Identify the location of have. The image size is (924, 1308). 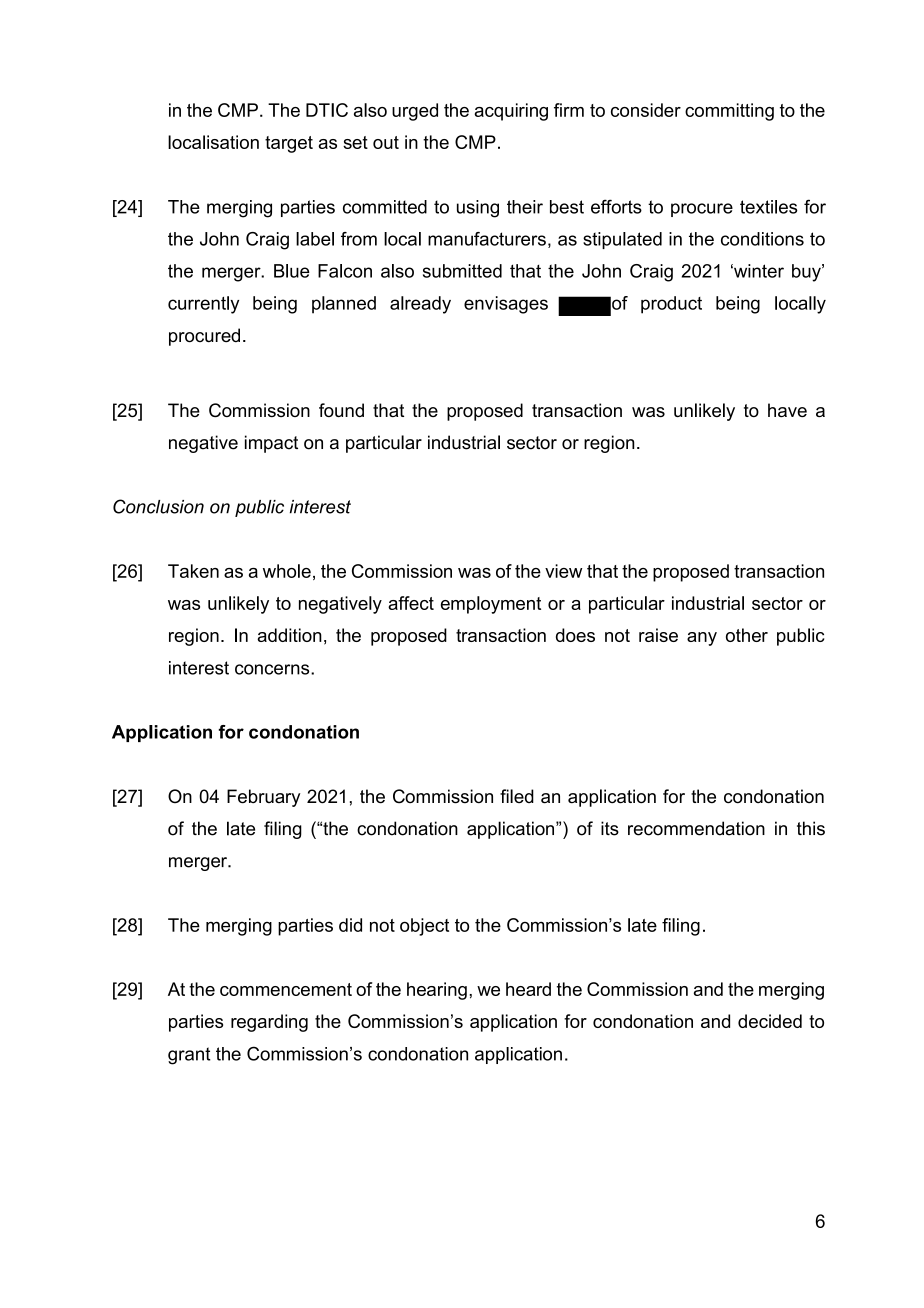
(787, 410).
